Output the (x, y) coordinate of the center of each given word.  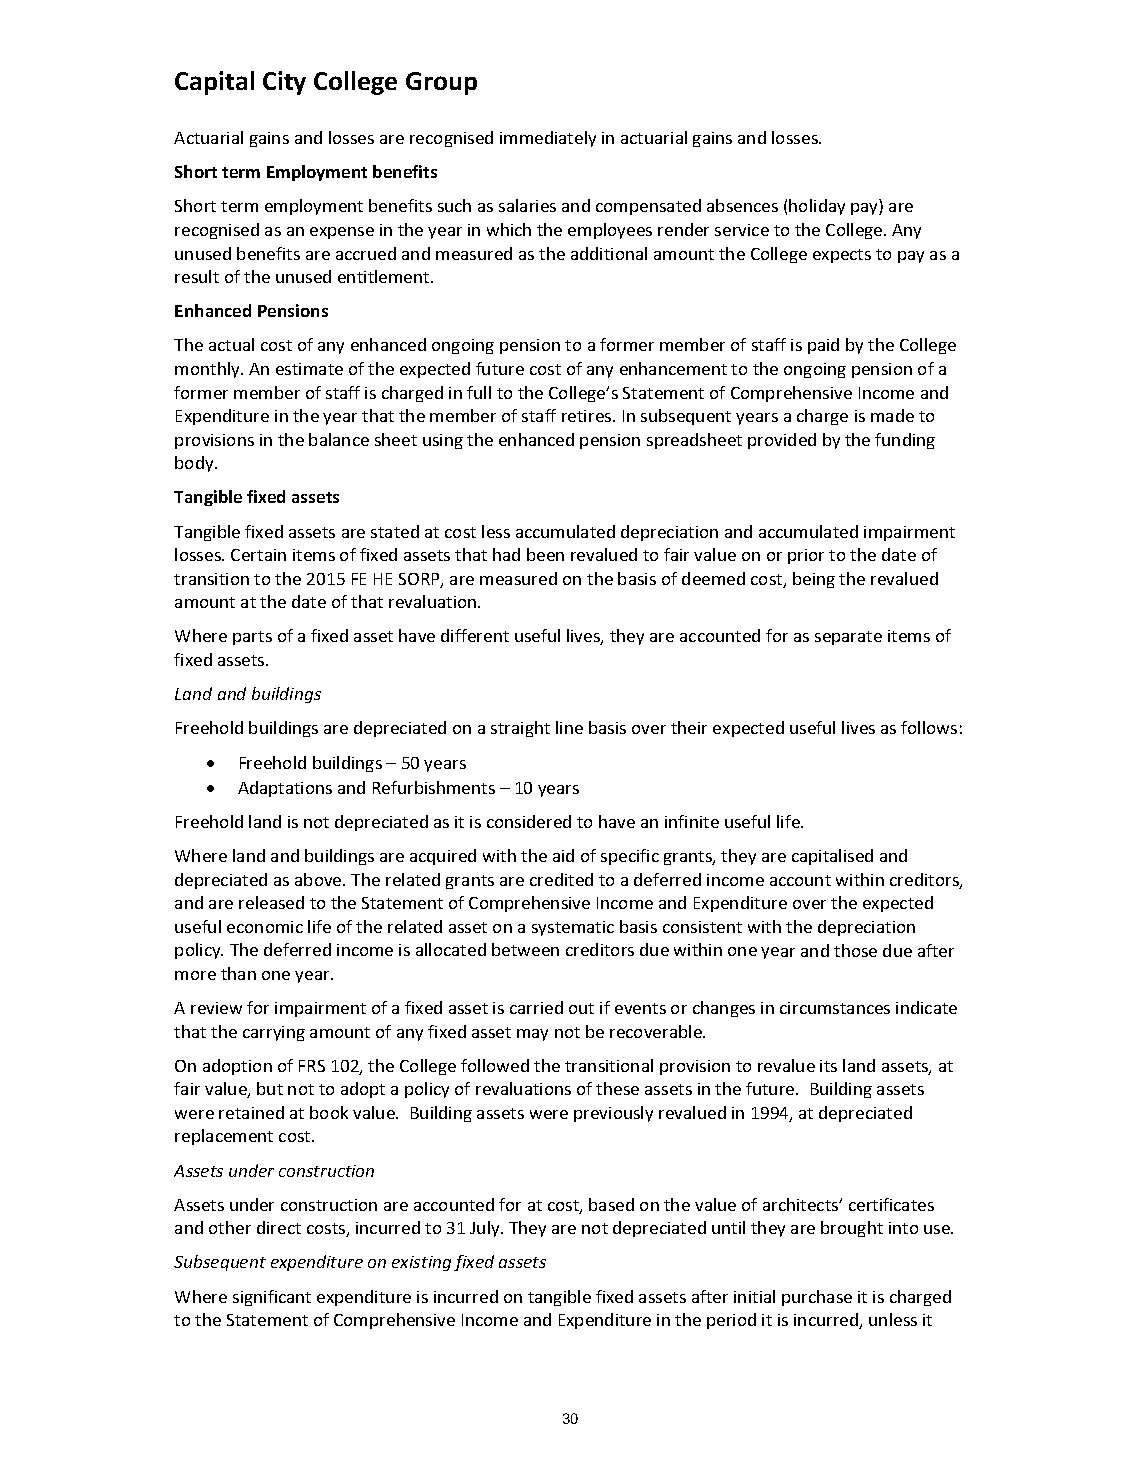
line (569, 727)
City (284, 83)
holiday (817, 207)
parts (252, 638)
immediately (548, 139)
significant (272, 1298)
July (486, 1229)
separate (848, 638)
